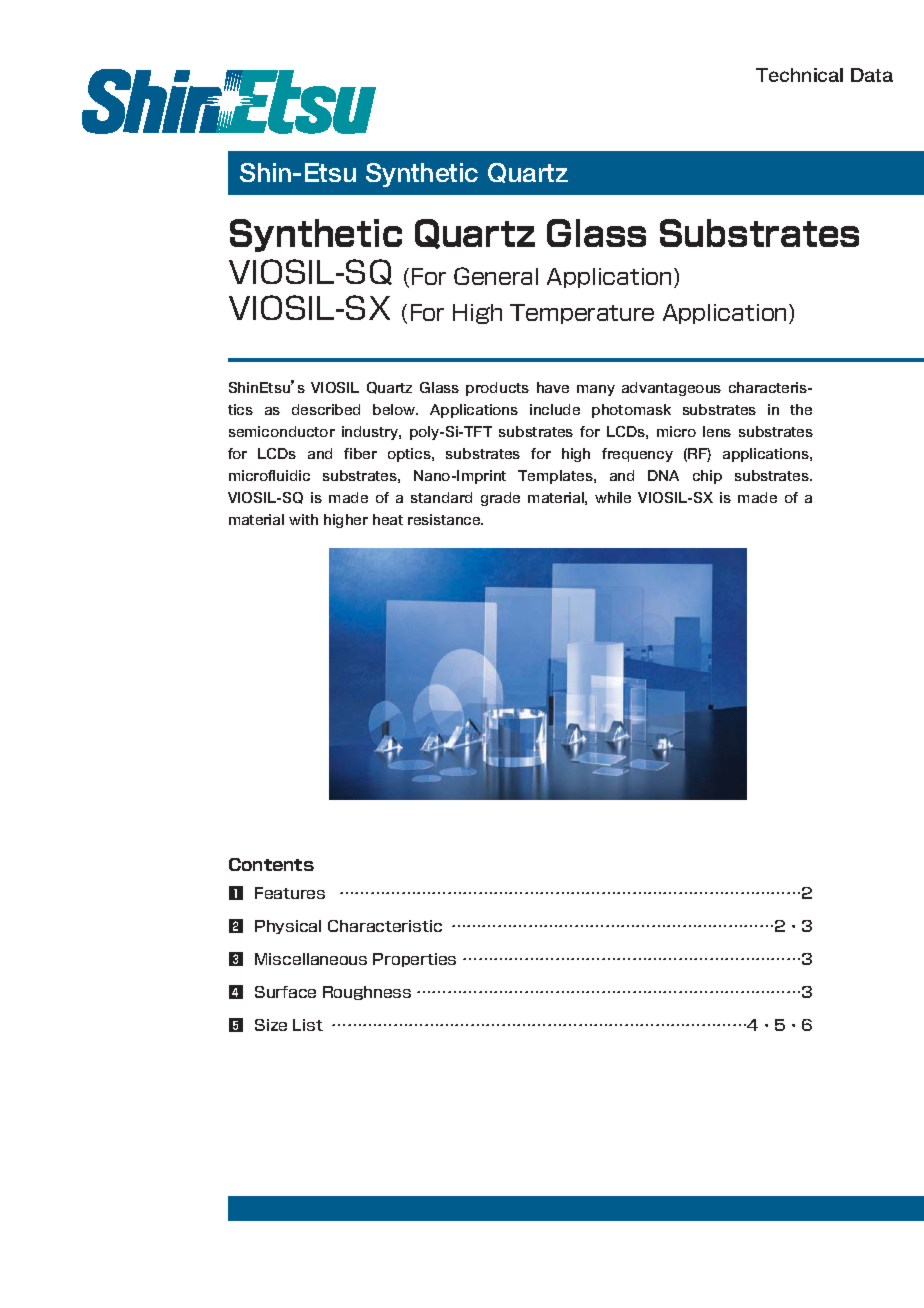 The image size is (924, 1308). I want to click on while, so click(613, 497).
